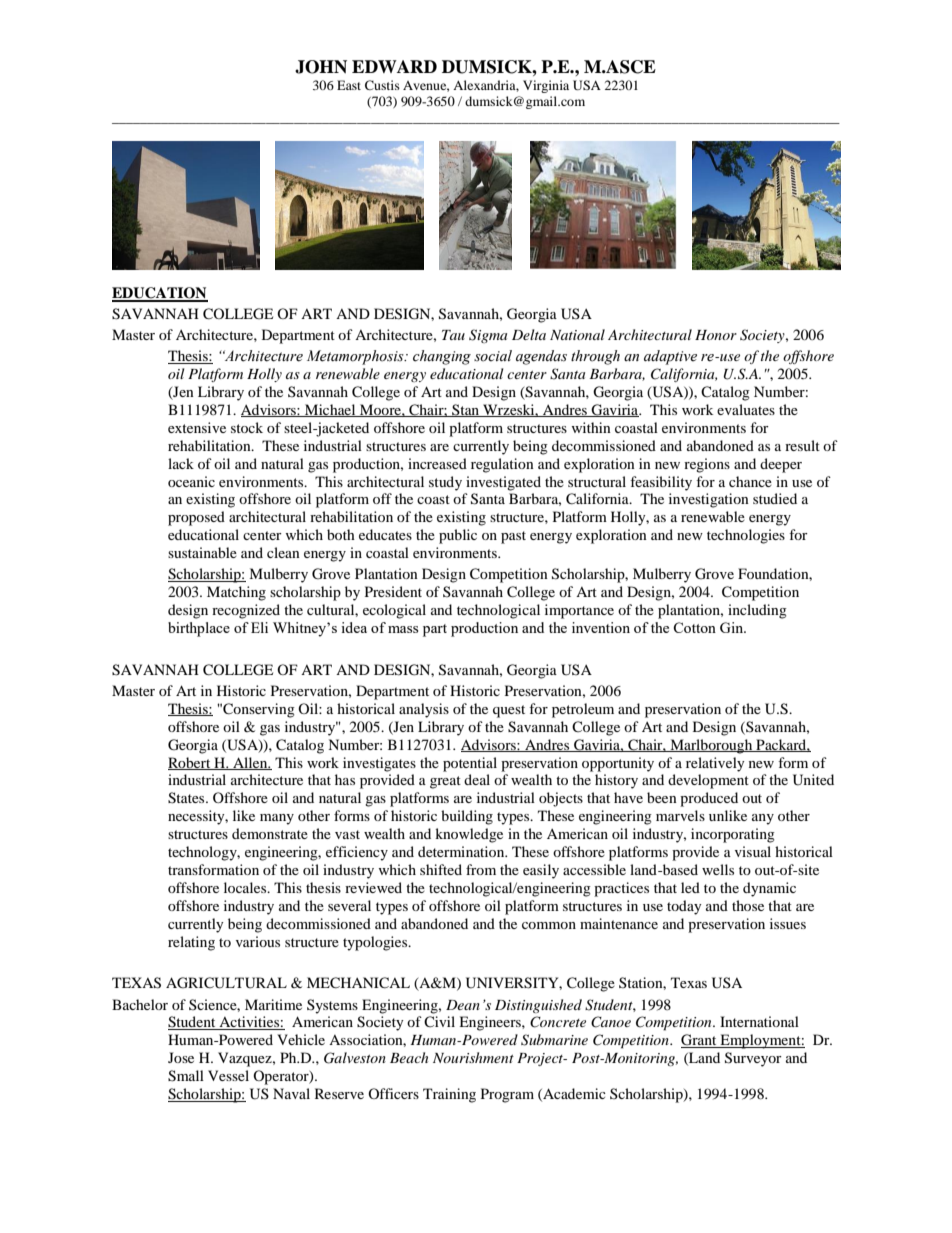  I want to click on Robert, so click(190, 763).
